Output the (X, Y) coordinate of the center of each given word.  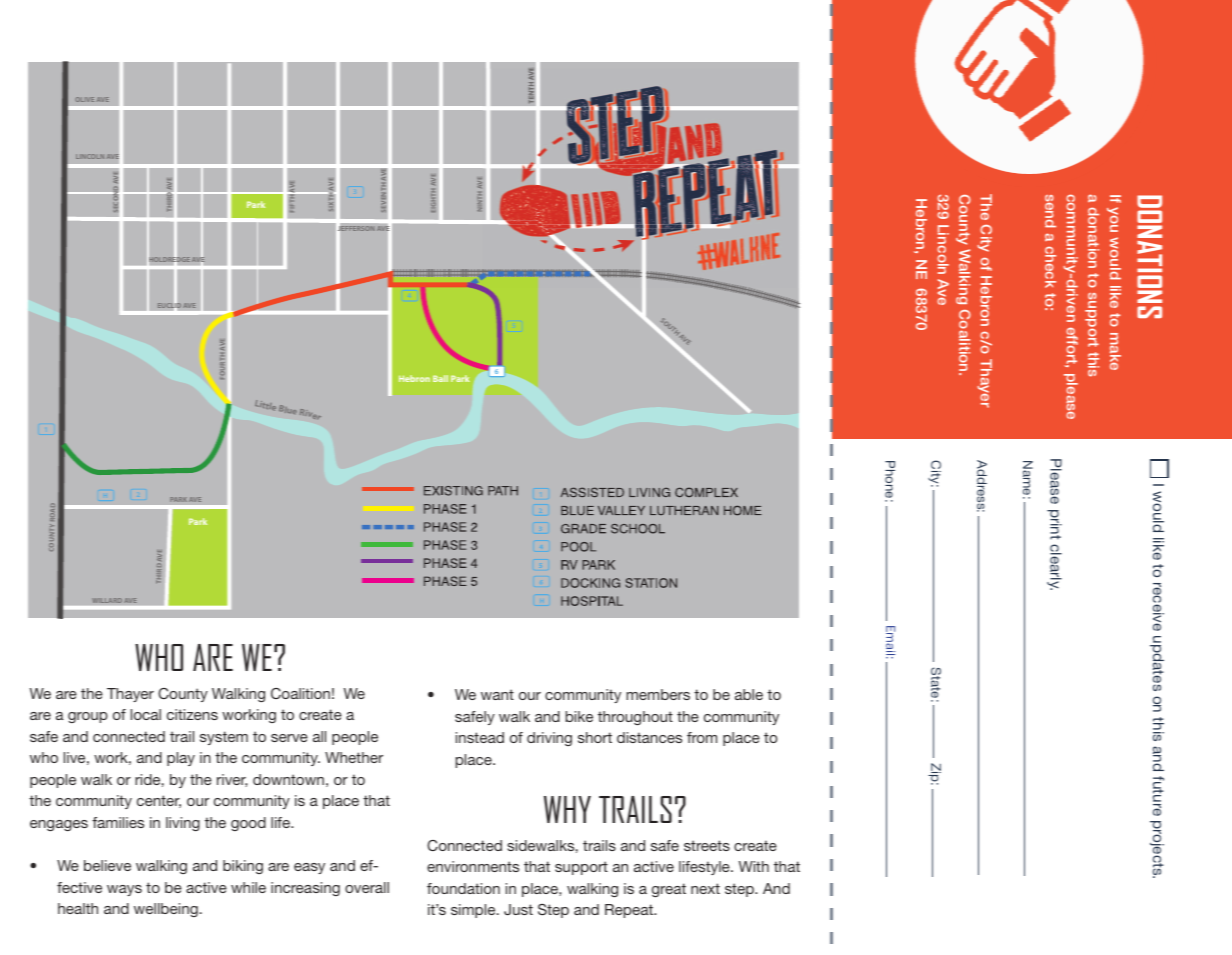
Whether (354, 757)
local (146, 714)
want (497, 694)
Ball (440, 378)
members (658, 694)
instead (480, 737)
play (181, 759)
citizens (192, 714)
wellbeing (166, 910)
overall (367, 887)
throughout (635, 718)
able (749, 694)
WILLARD (107, 600)
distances (649, 737)
